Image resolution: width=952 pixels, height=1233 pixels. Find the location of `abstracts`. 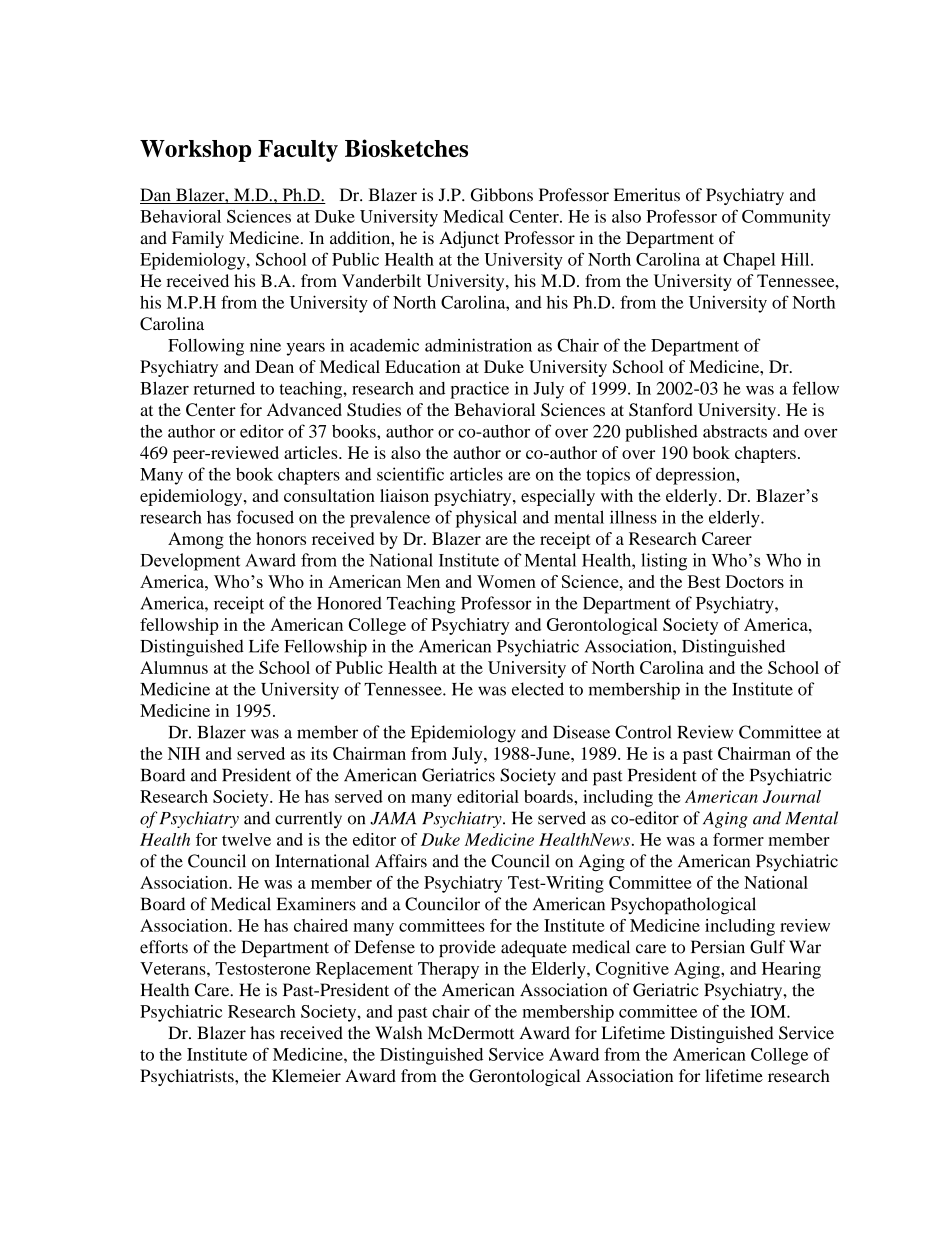

abstracts is located at coordinates (735, 431).
